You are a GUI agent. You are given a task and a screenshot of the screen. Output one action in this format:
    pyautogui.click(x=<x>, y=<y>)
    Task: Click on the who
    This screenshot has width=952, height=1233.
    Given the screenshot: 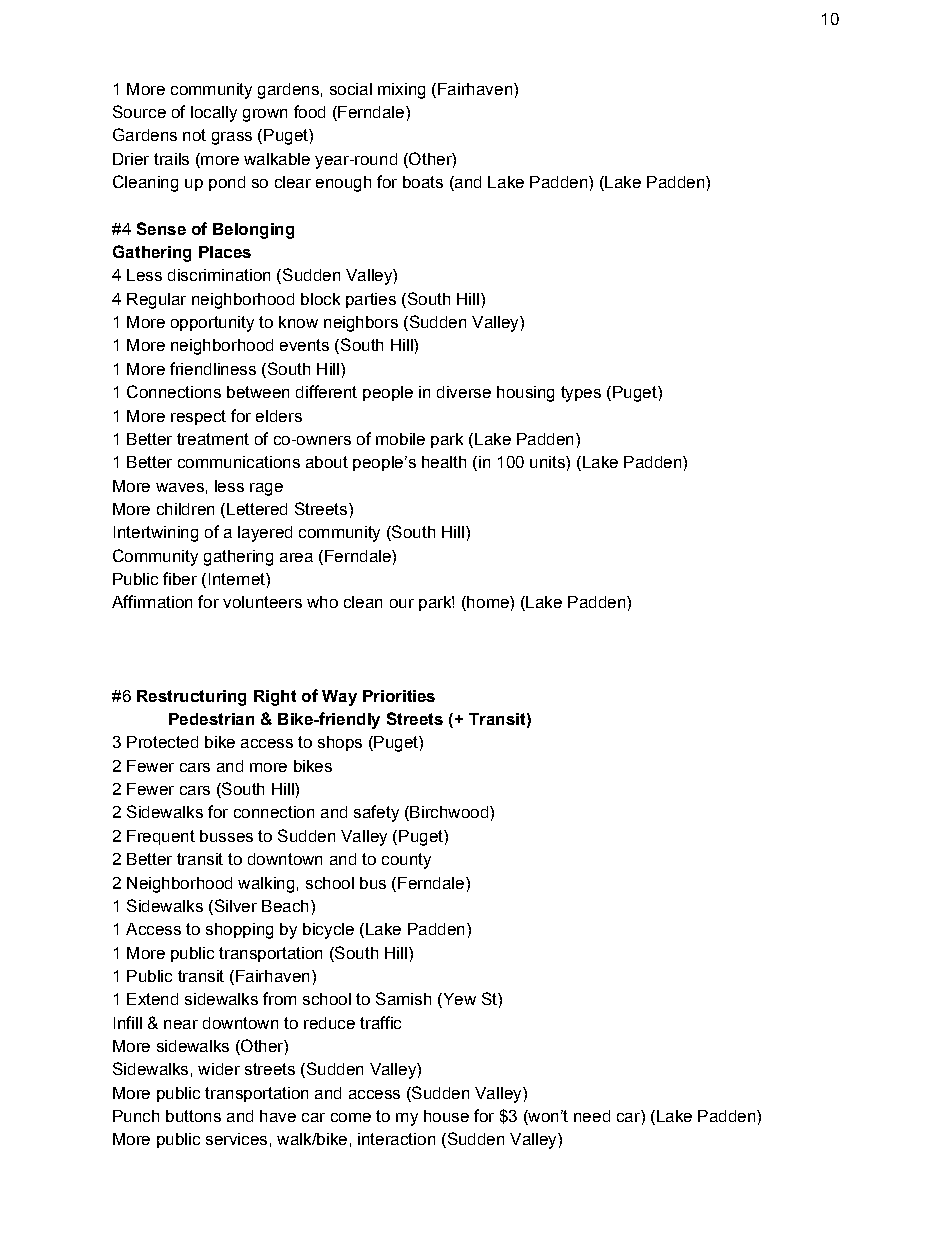 What is the action you would take?
    pyautogui.click(x=322, y=602)
